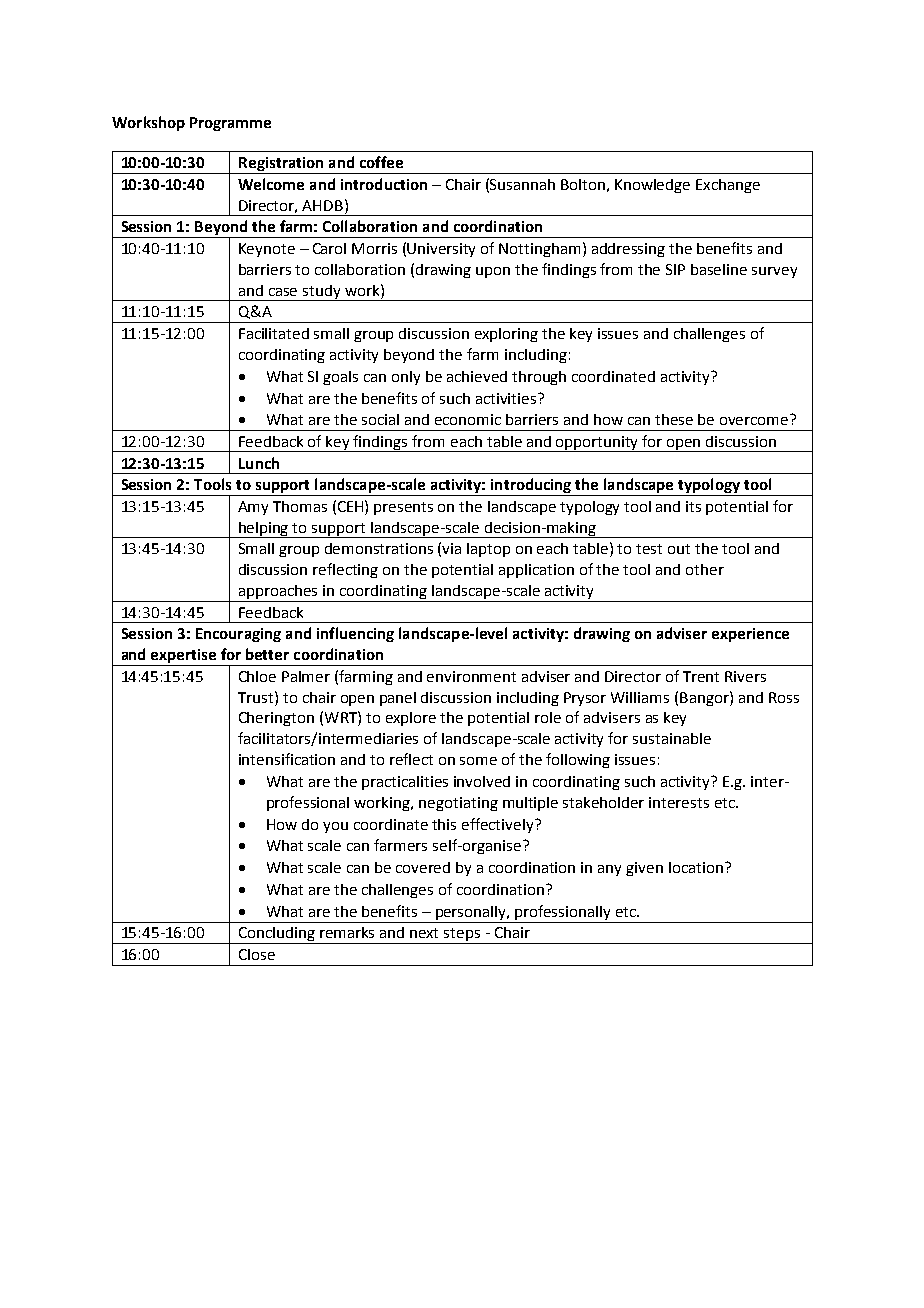 The image size is (924, 1308). What do you see at coordinates (381, 162) in the screenshot?
I see `coffee` at bounding box center [381, 162].
